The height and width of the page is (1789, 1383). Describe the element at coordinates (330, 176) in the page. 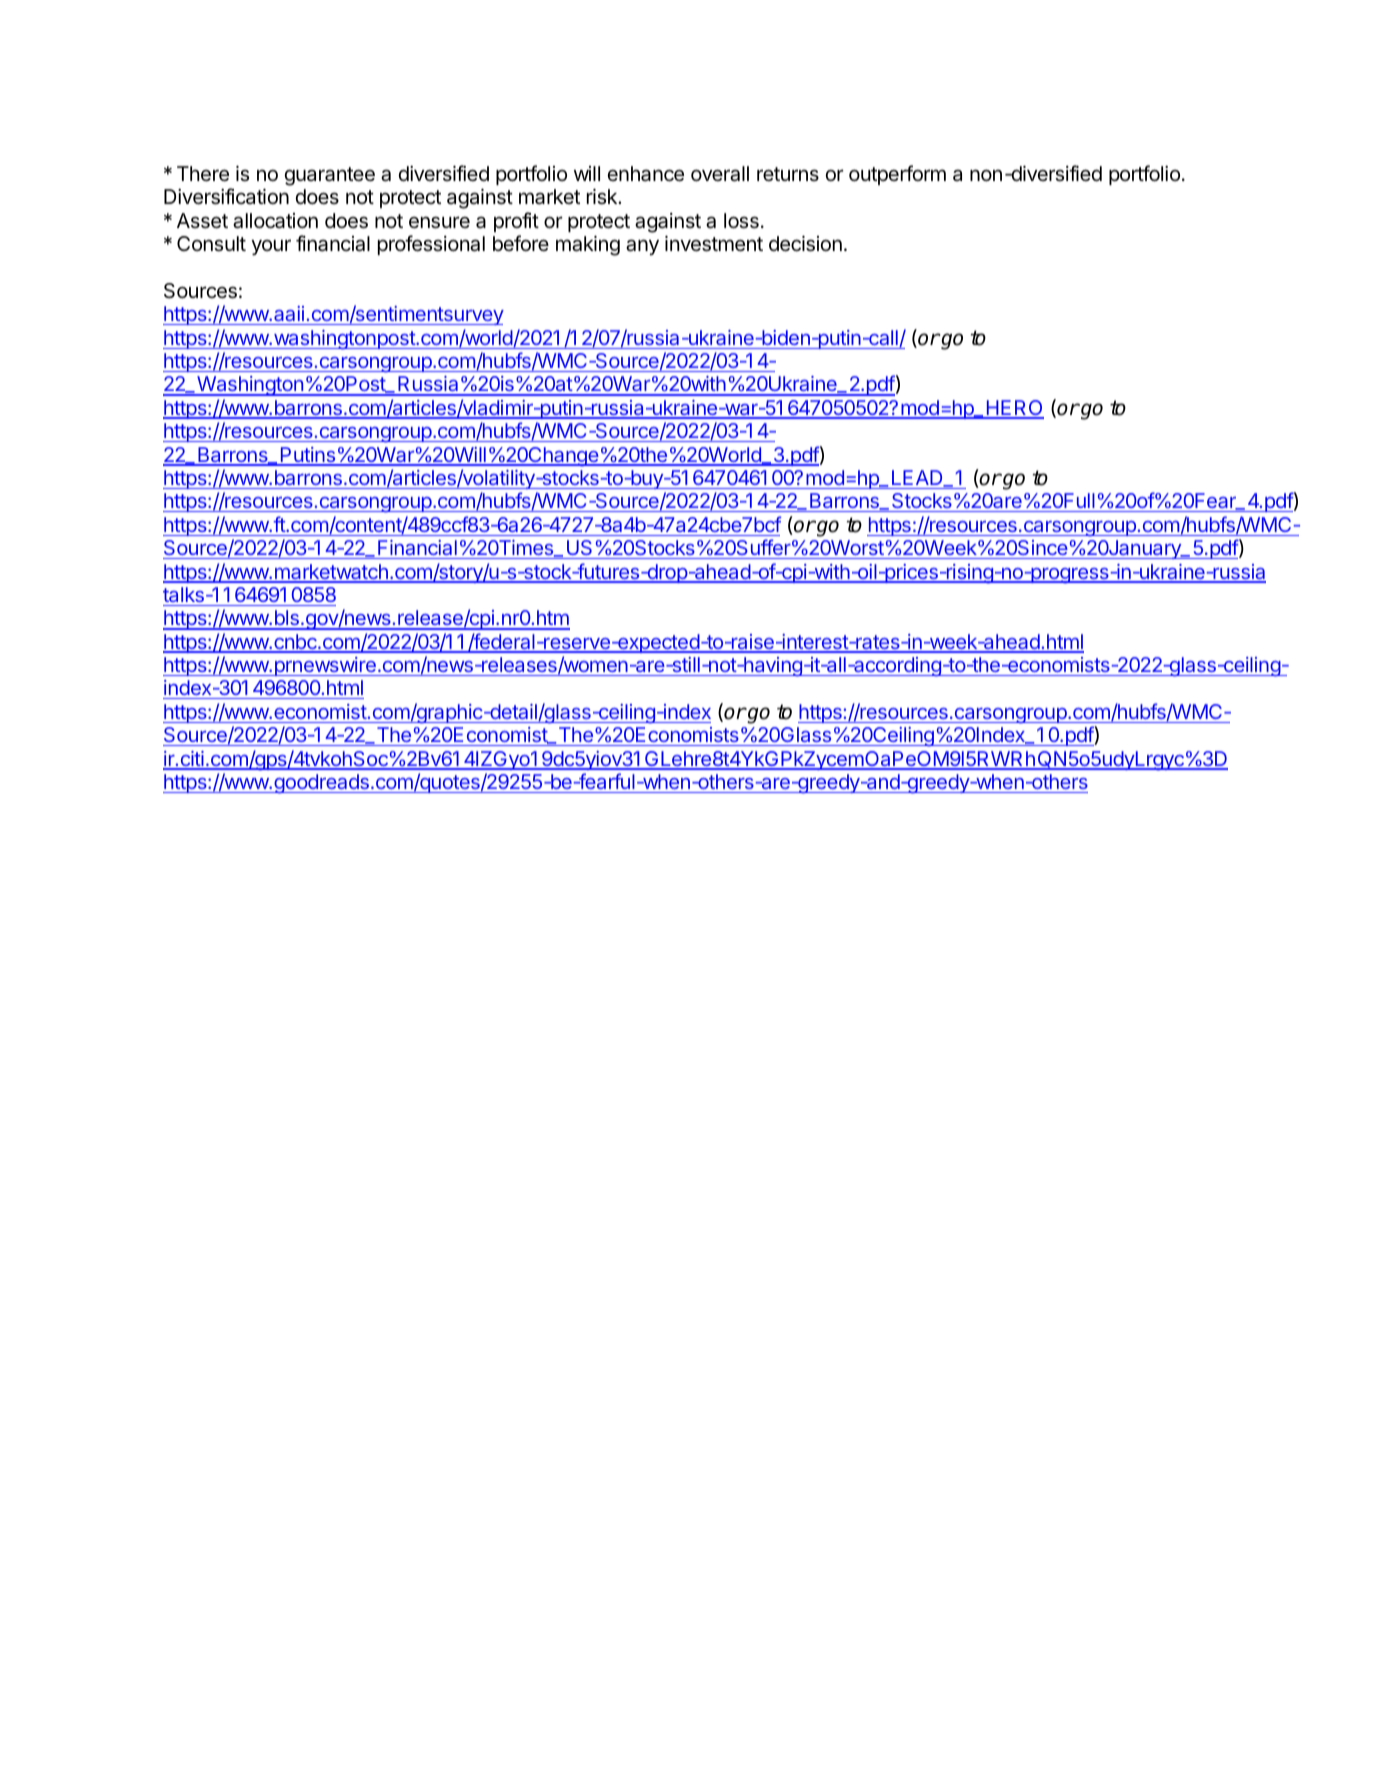

I see `guarantee` at that location.
